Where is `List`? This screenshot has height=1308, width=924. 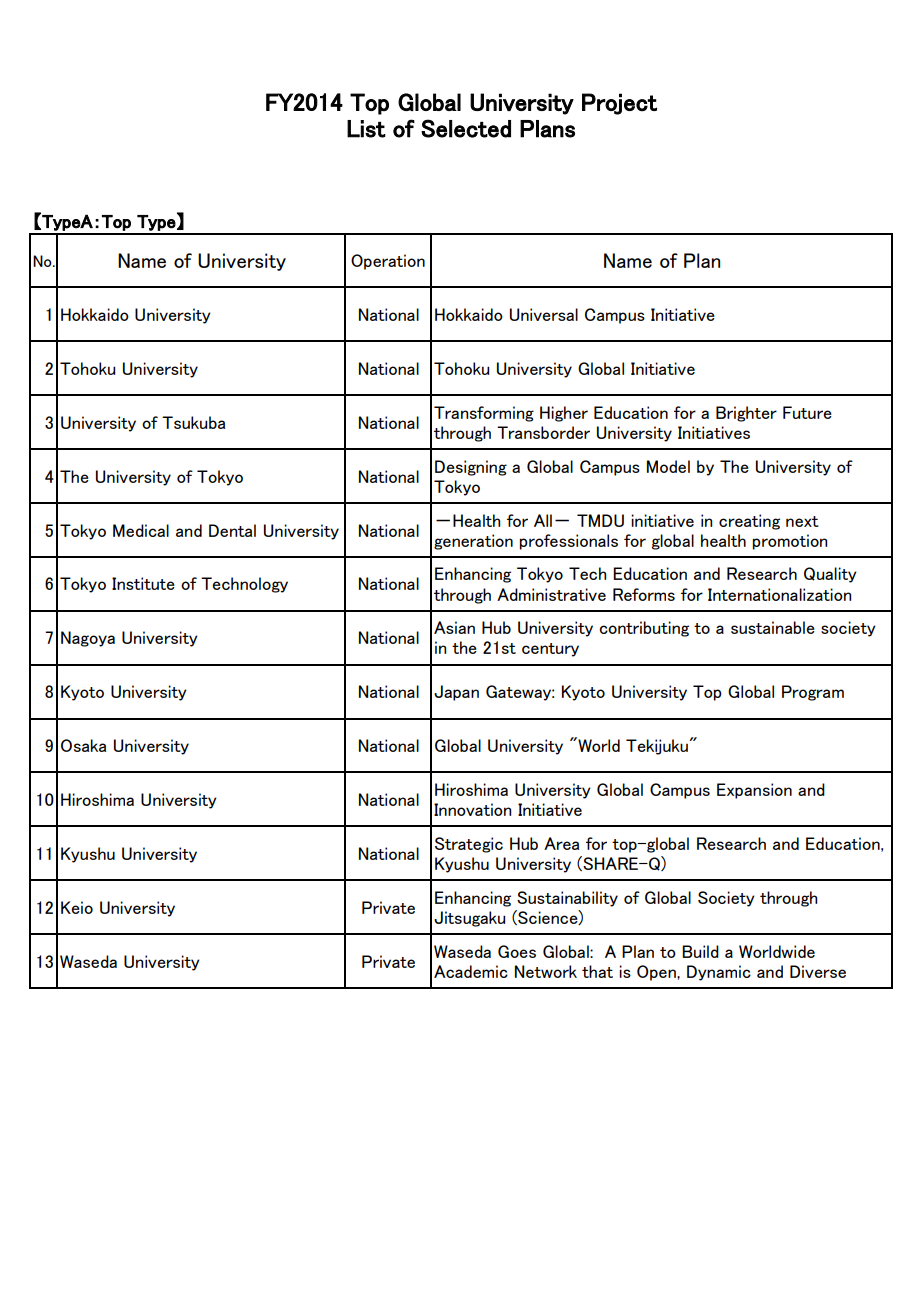
List is located at coordinates (366, 129).
